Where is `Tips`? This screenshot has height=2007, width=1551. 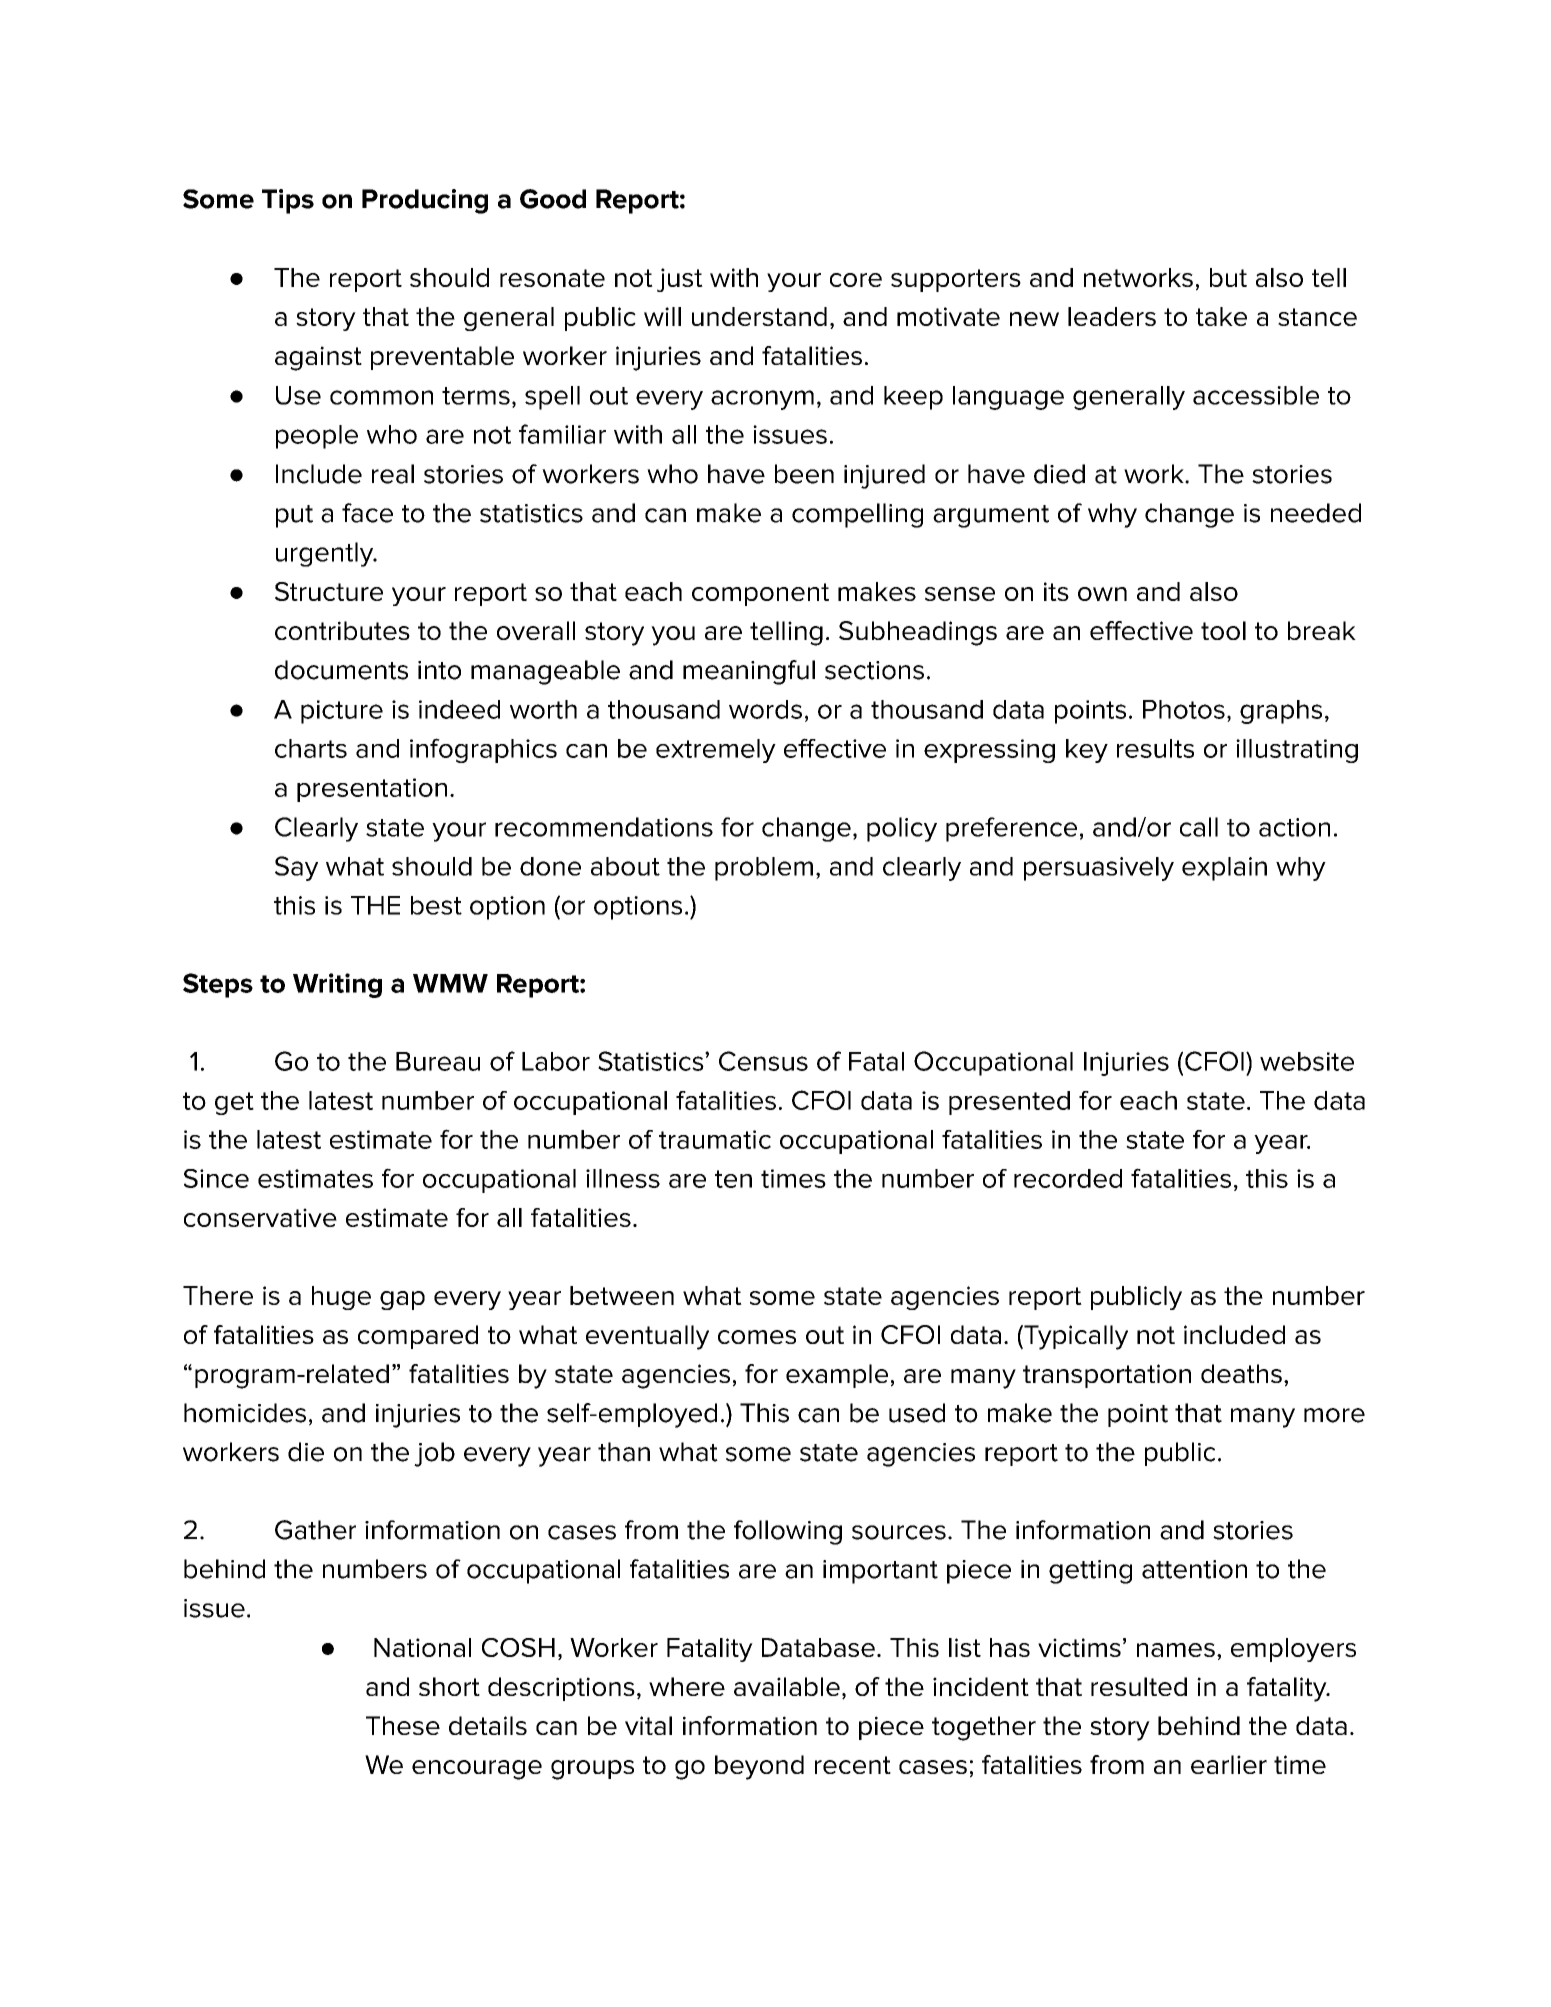
Tips is located at coordinates (288, 201).
